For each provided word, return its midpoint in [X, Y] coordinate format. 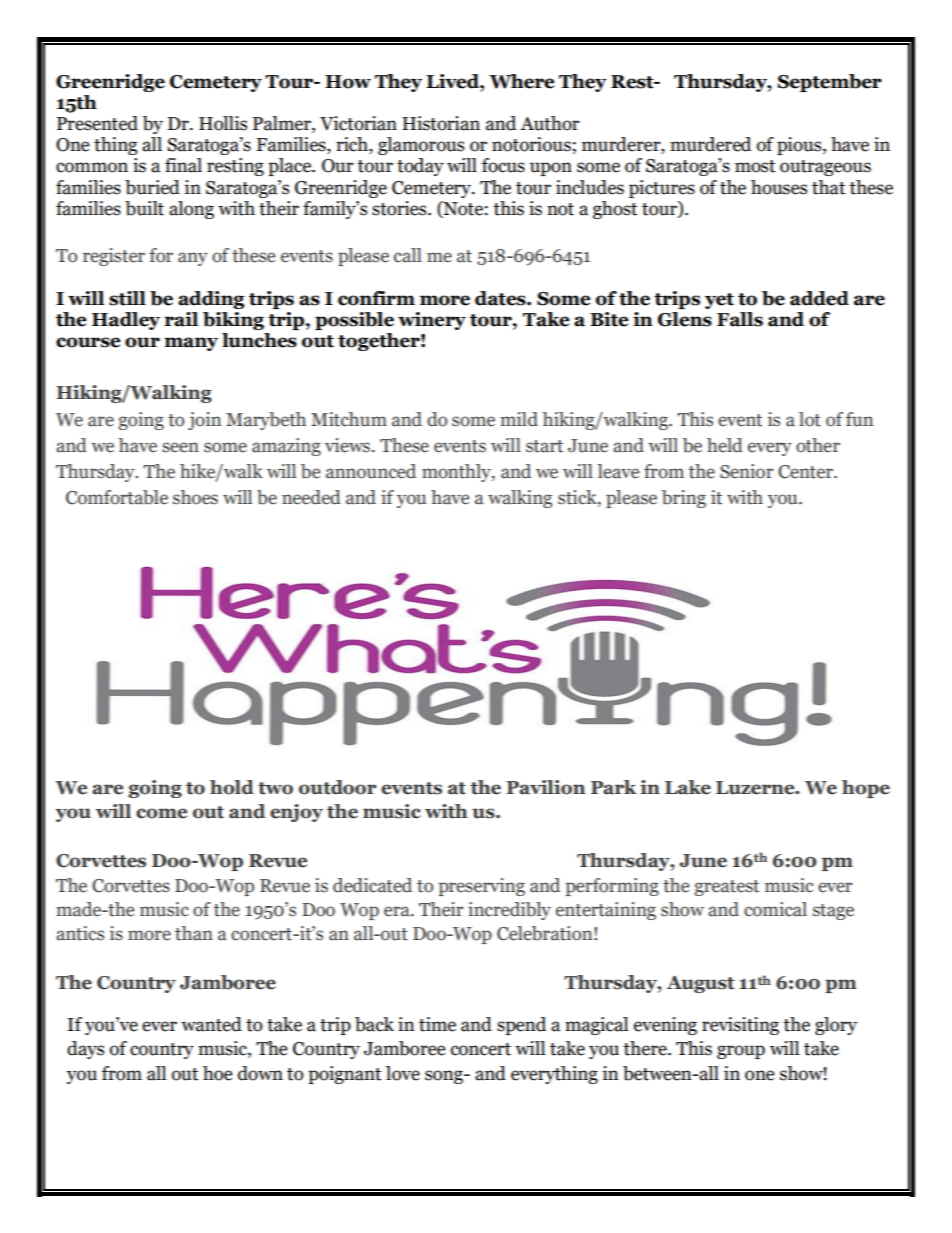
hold [232, 787]
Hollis [223, 123]
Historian [441, 123]
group [741, 1052]
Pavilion [545, 787]
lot [810, 419]
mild [519, 419]
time [437, 1024]
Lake [688, 787]
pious [800, 146]
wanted [211, 1024]
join [204, 421]
